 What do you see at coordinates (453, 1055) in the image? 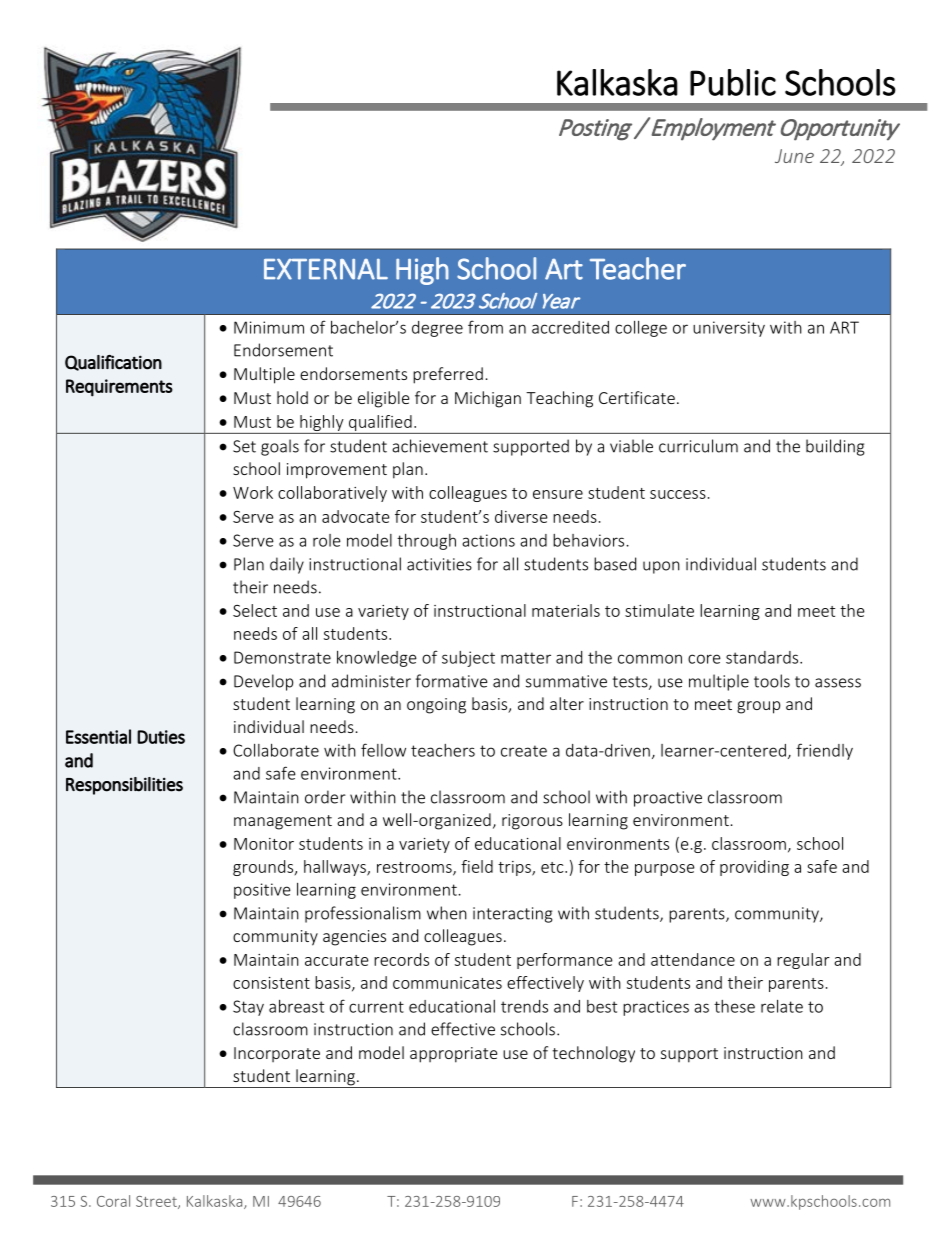
I see `appropriate` at bounding box center [453, 1055].
